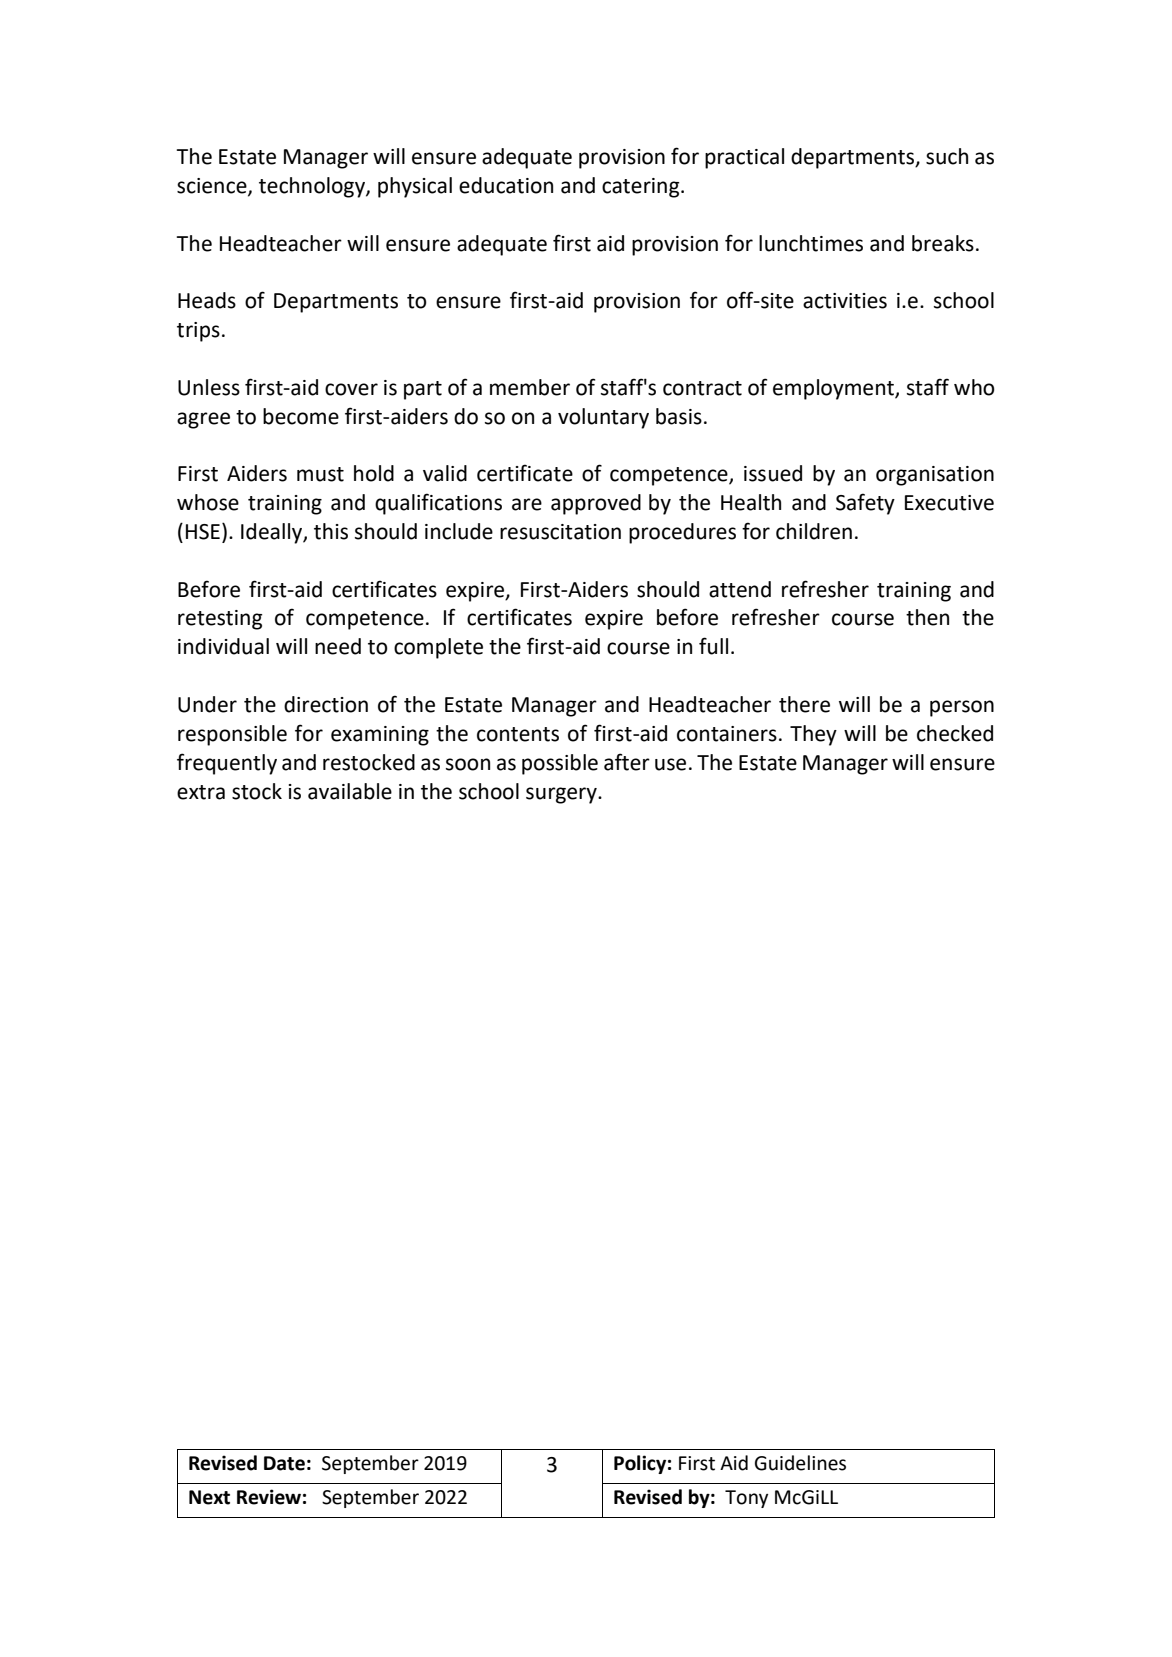 The width and height of the image is (1172, 1657). Describe the element at coordinates (338, 646) in the image. I see `need` at that location.
